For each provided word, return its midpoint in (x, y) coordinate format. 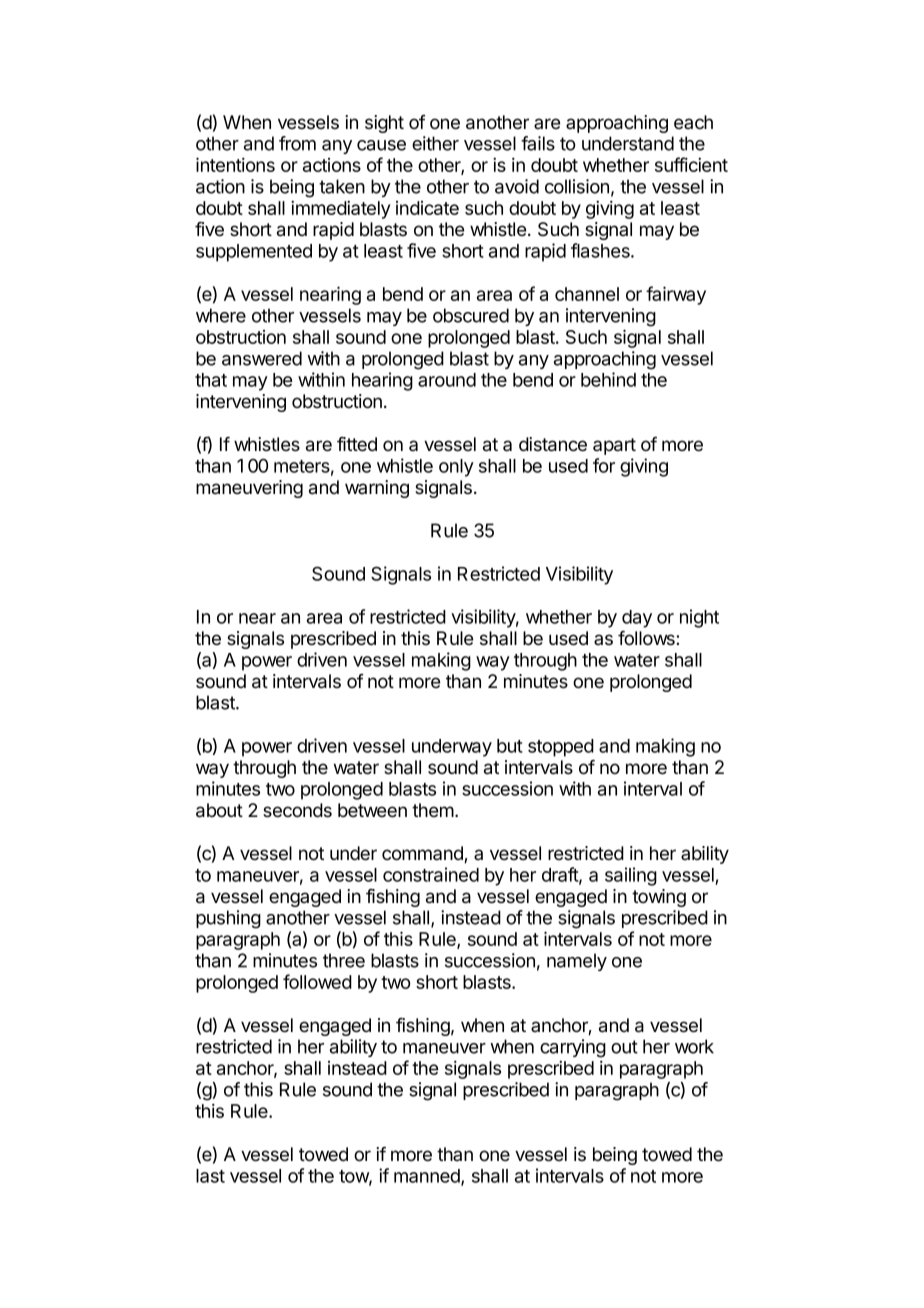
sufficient (691, 164)
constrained (431, 874)
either (435, 143)
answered (262, 358)
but (510, 746)
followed (317, 981)
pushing (228, 919)
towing (659, 898)
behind (608, 379)
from (297, 143)
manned (428, 1177)
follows (647, 638)
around (447, 380)
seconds (297, 810)
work (694, 1046)
